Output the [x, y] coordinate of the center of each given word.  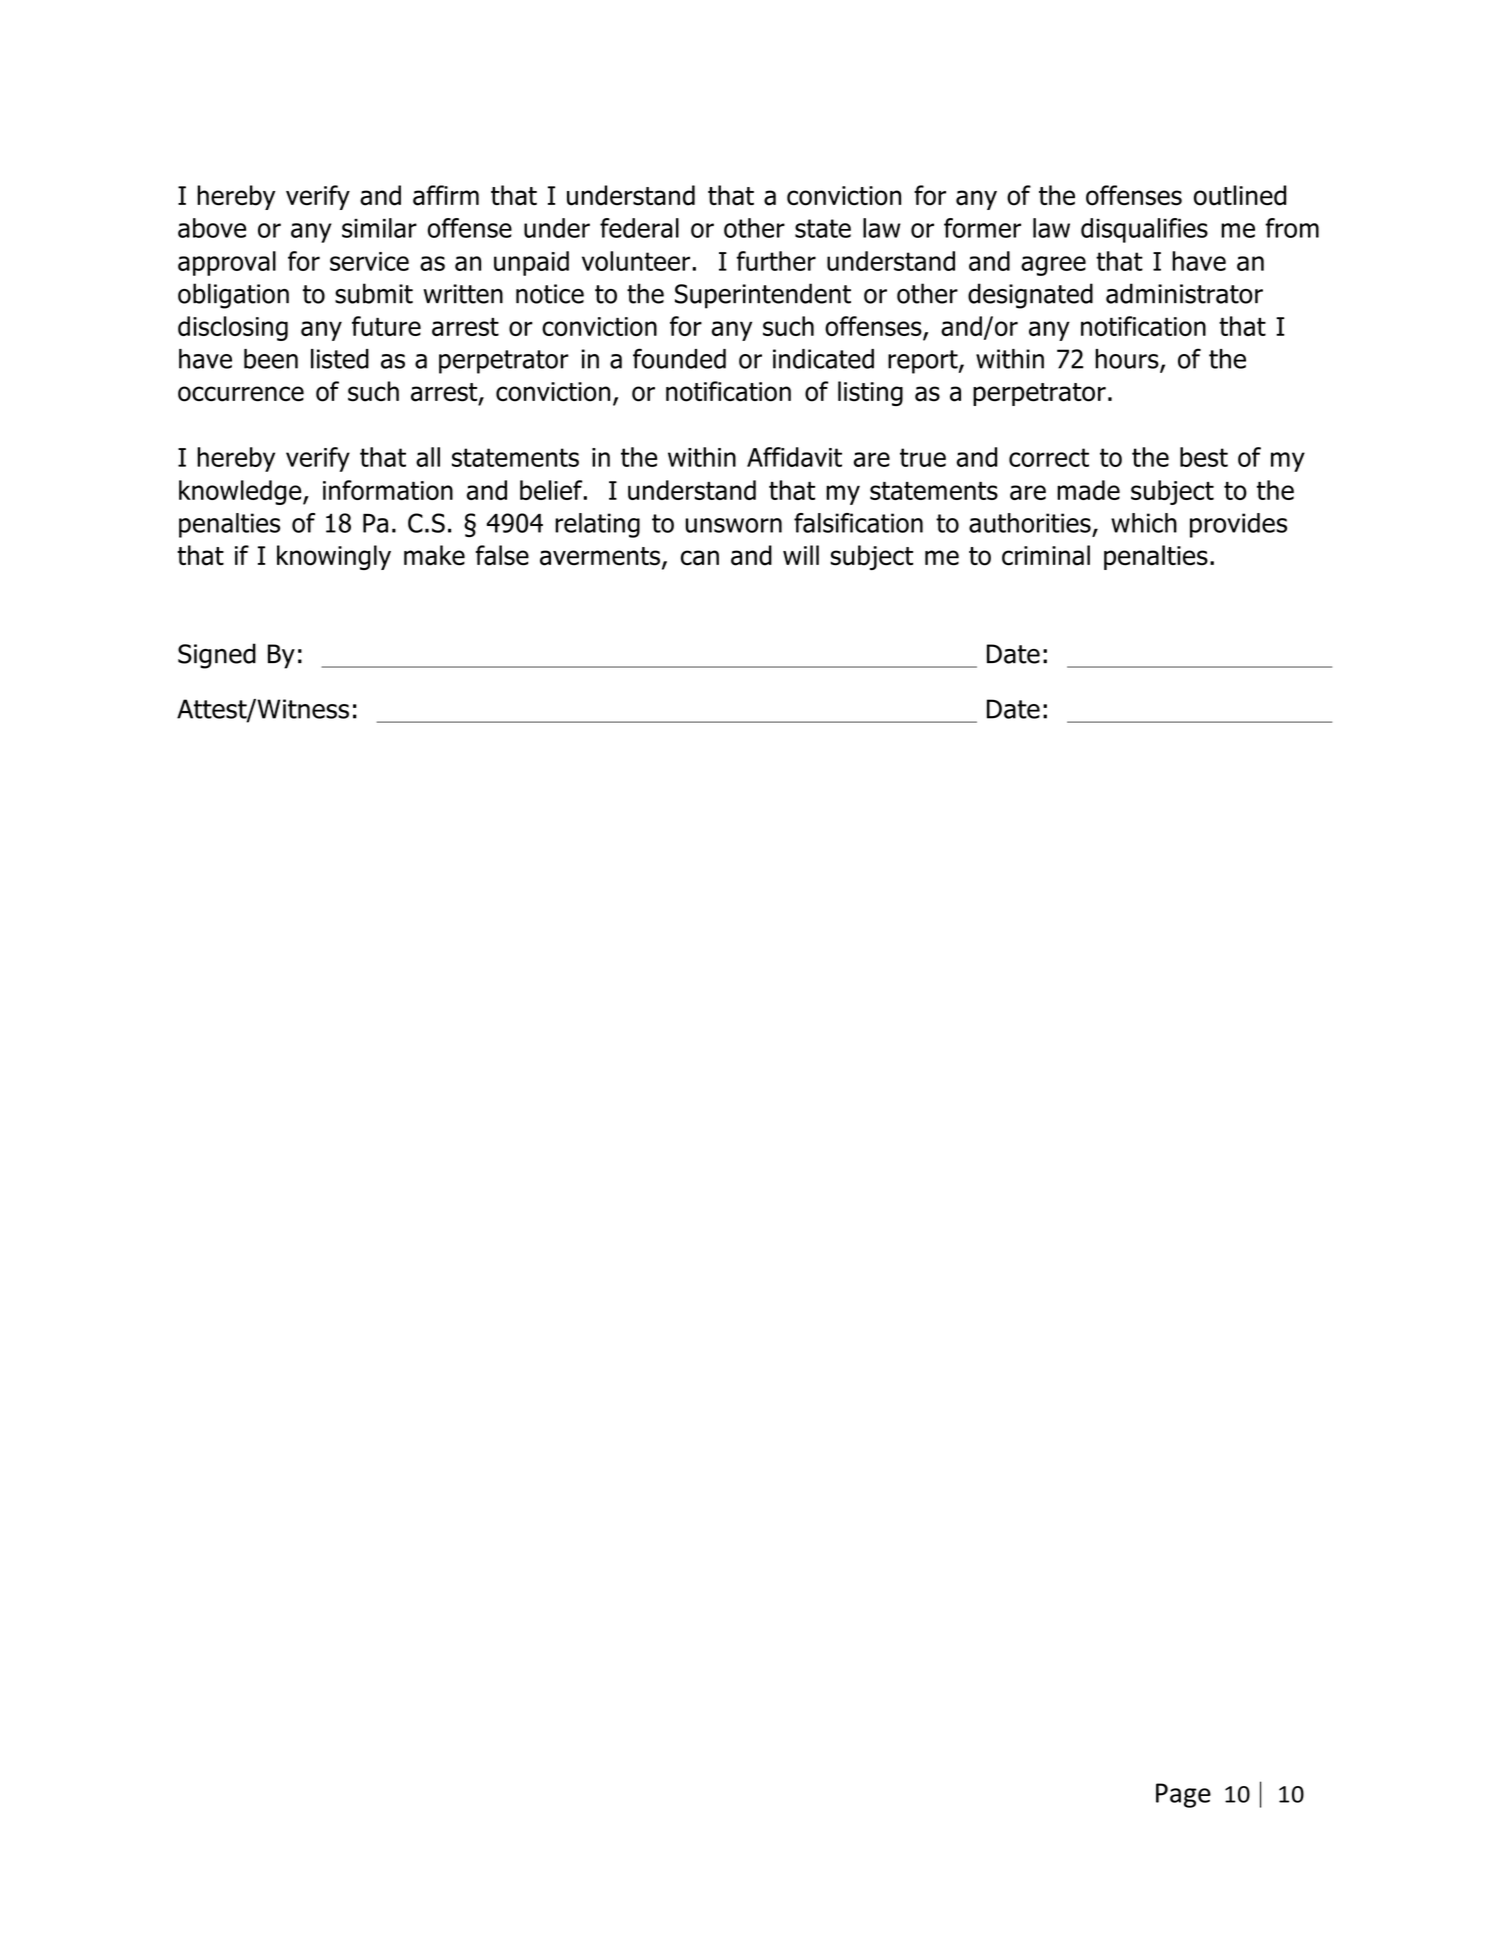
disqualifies [1144, 230]
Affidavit [794, 457]
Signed [217, 656]
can [700, 558]
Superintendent [763, 296]
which [1144, 523]
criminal [1046, 555]
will [801, 555]
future [386, 326]
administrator [1184, 293]
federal [639, 228]
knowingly [334, 557]
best [1204, 457]
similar [379, 228]
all [428, 457]
